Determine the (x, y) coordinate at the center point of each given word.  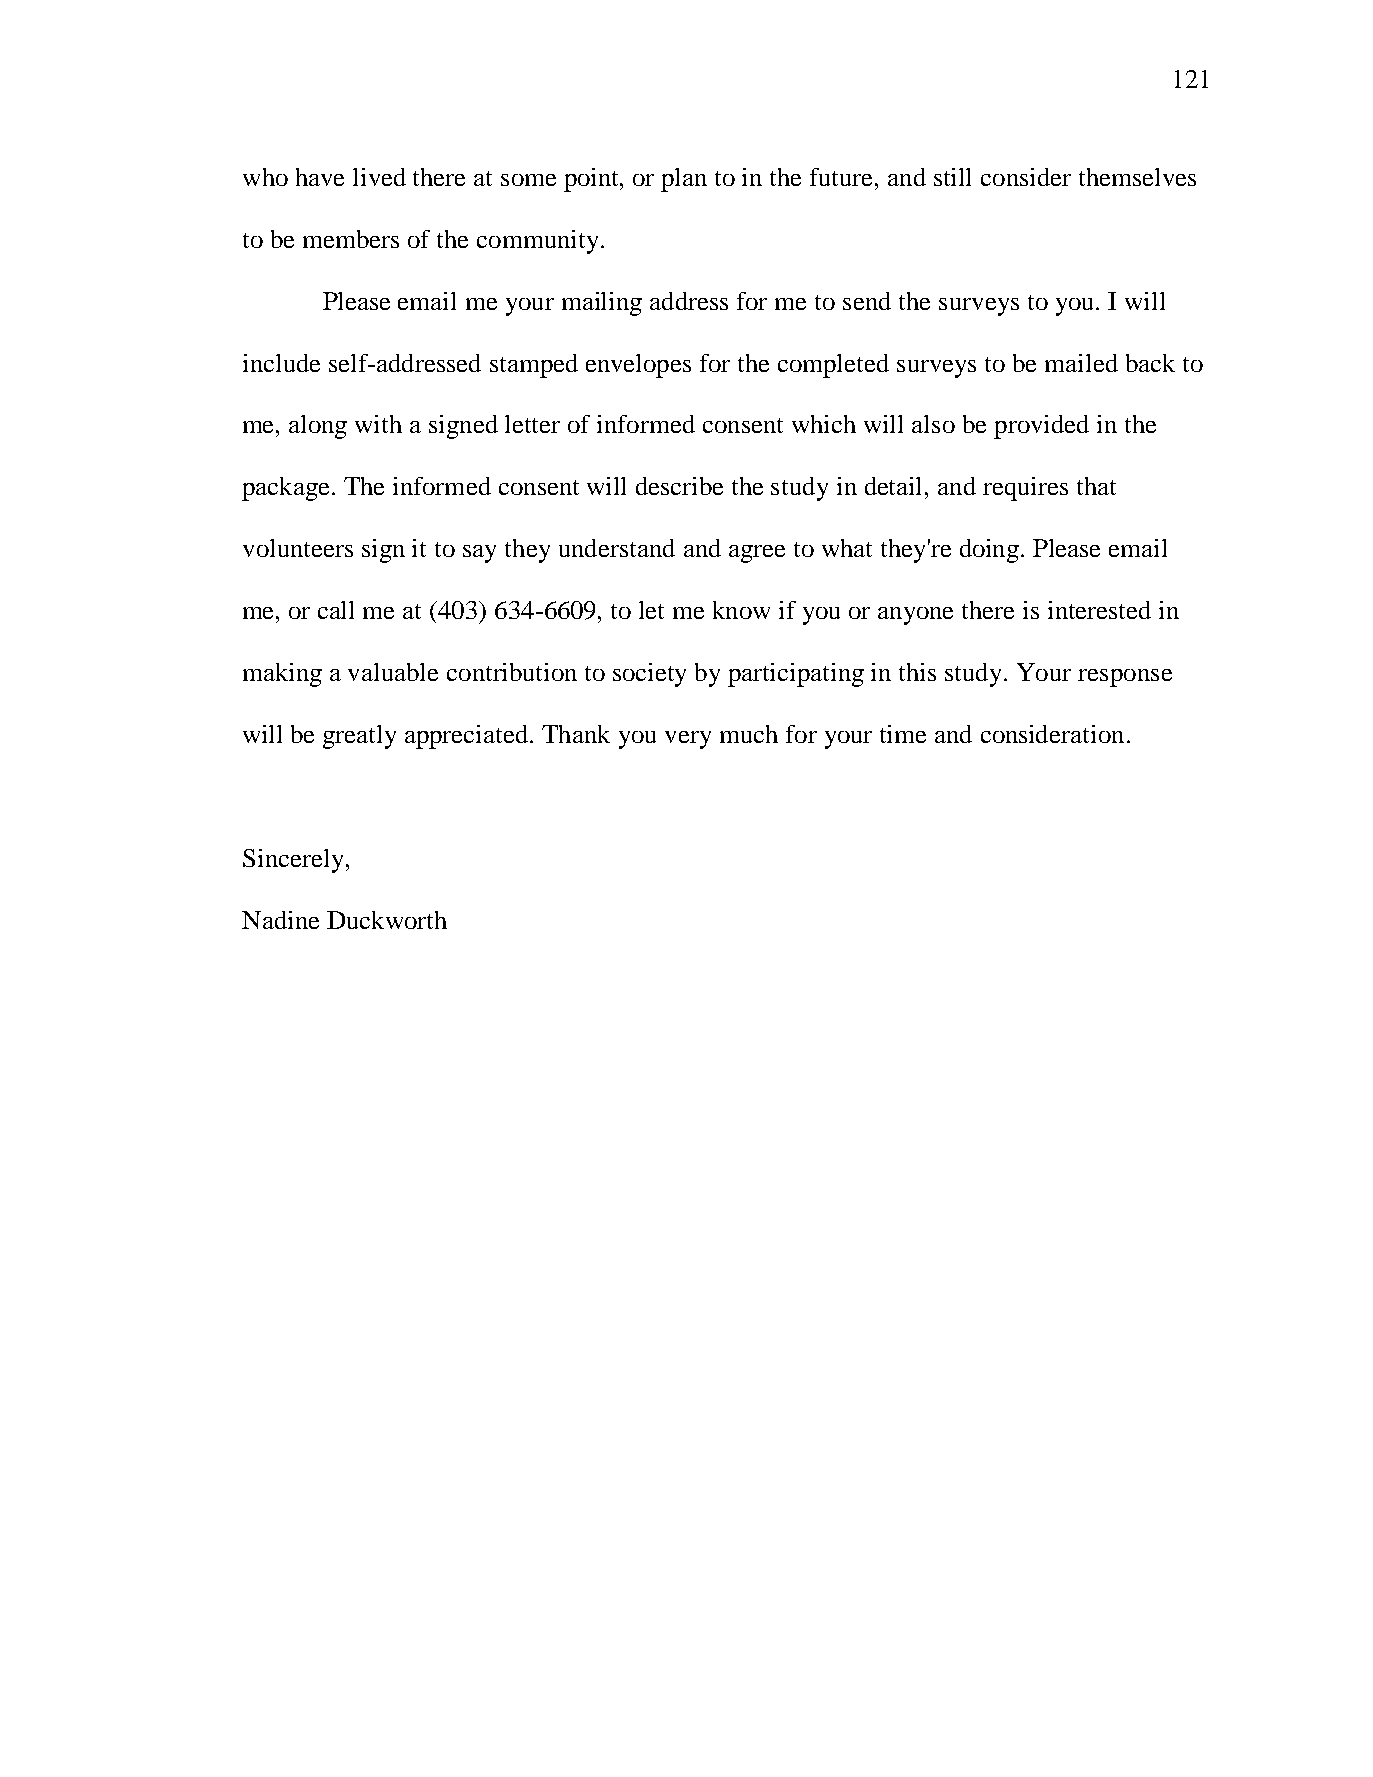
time (903, 734)
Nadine (280, 920)
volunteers (298, 548)
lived (379, 177)
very (688, 740)
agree (757, 554)
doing (991, 551)
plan (684, 180)
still (952, 177)
